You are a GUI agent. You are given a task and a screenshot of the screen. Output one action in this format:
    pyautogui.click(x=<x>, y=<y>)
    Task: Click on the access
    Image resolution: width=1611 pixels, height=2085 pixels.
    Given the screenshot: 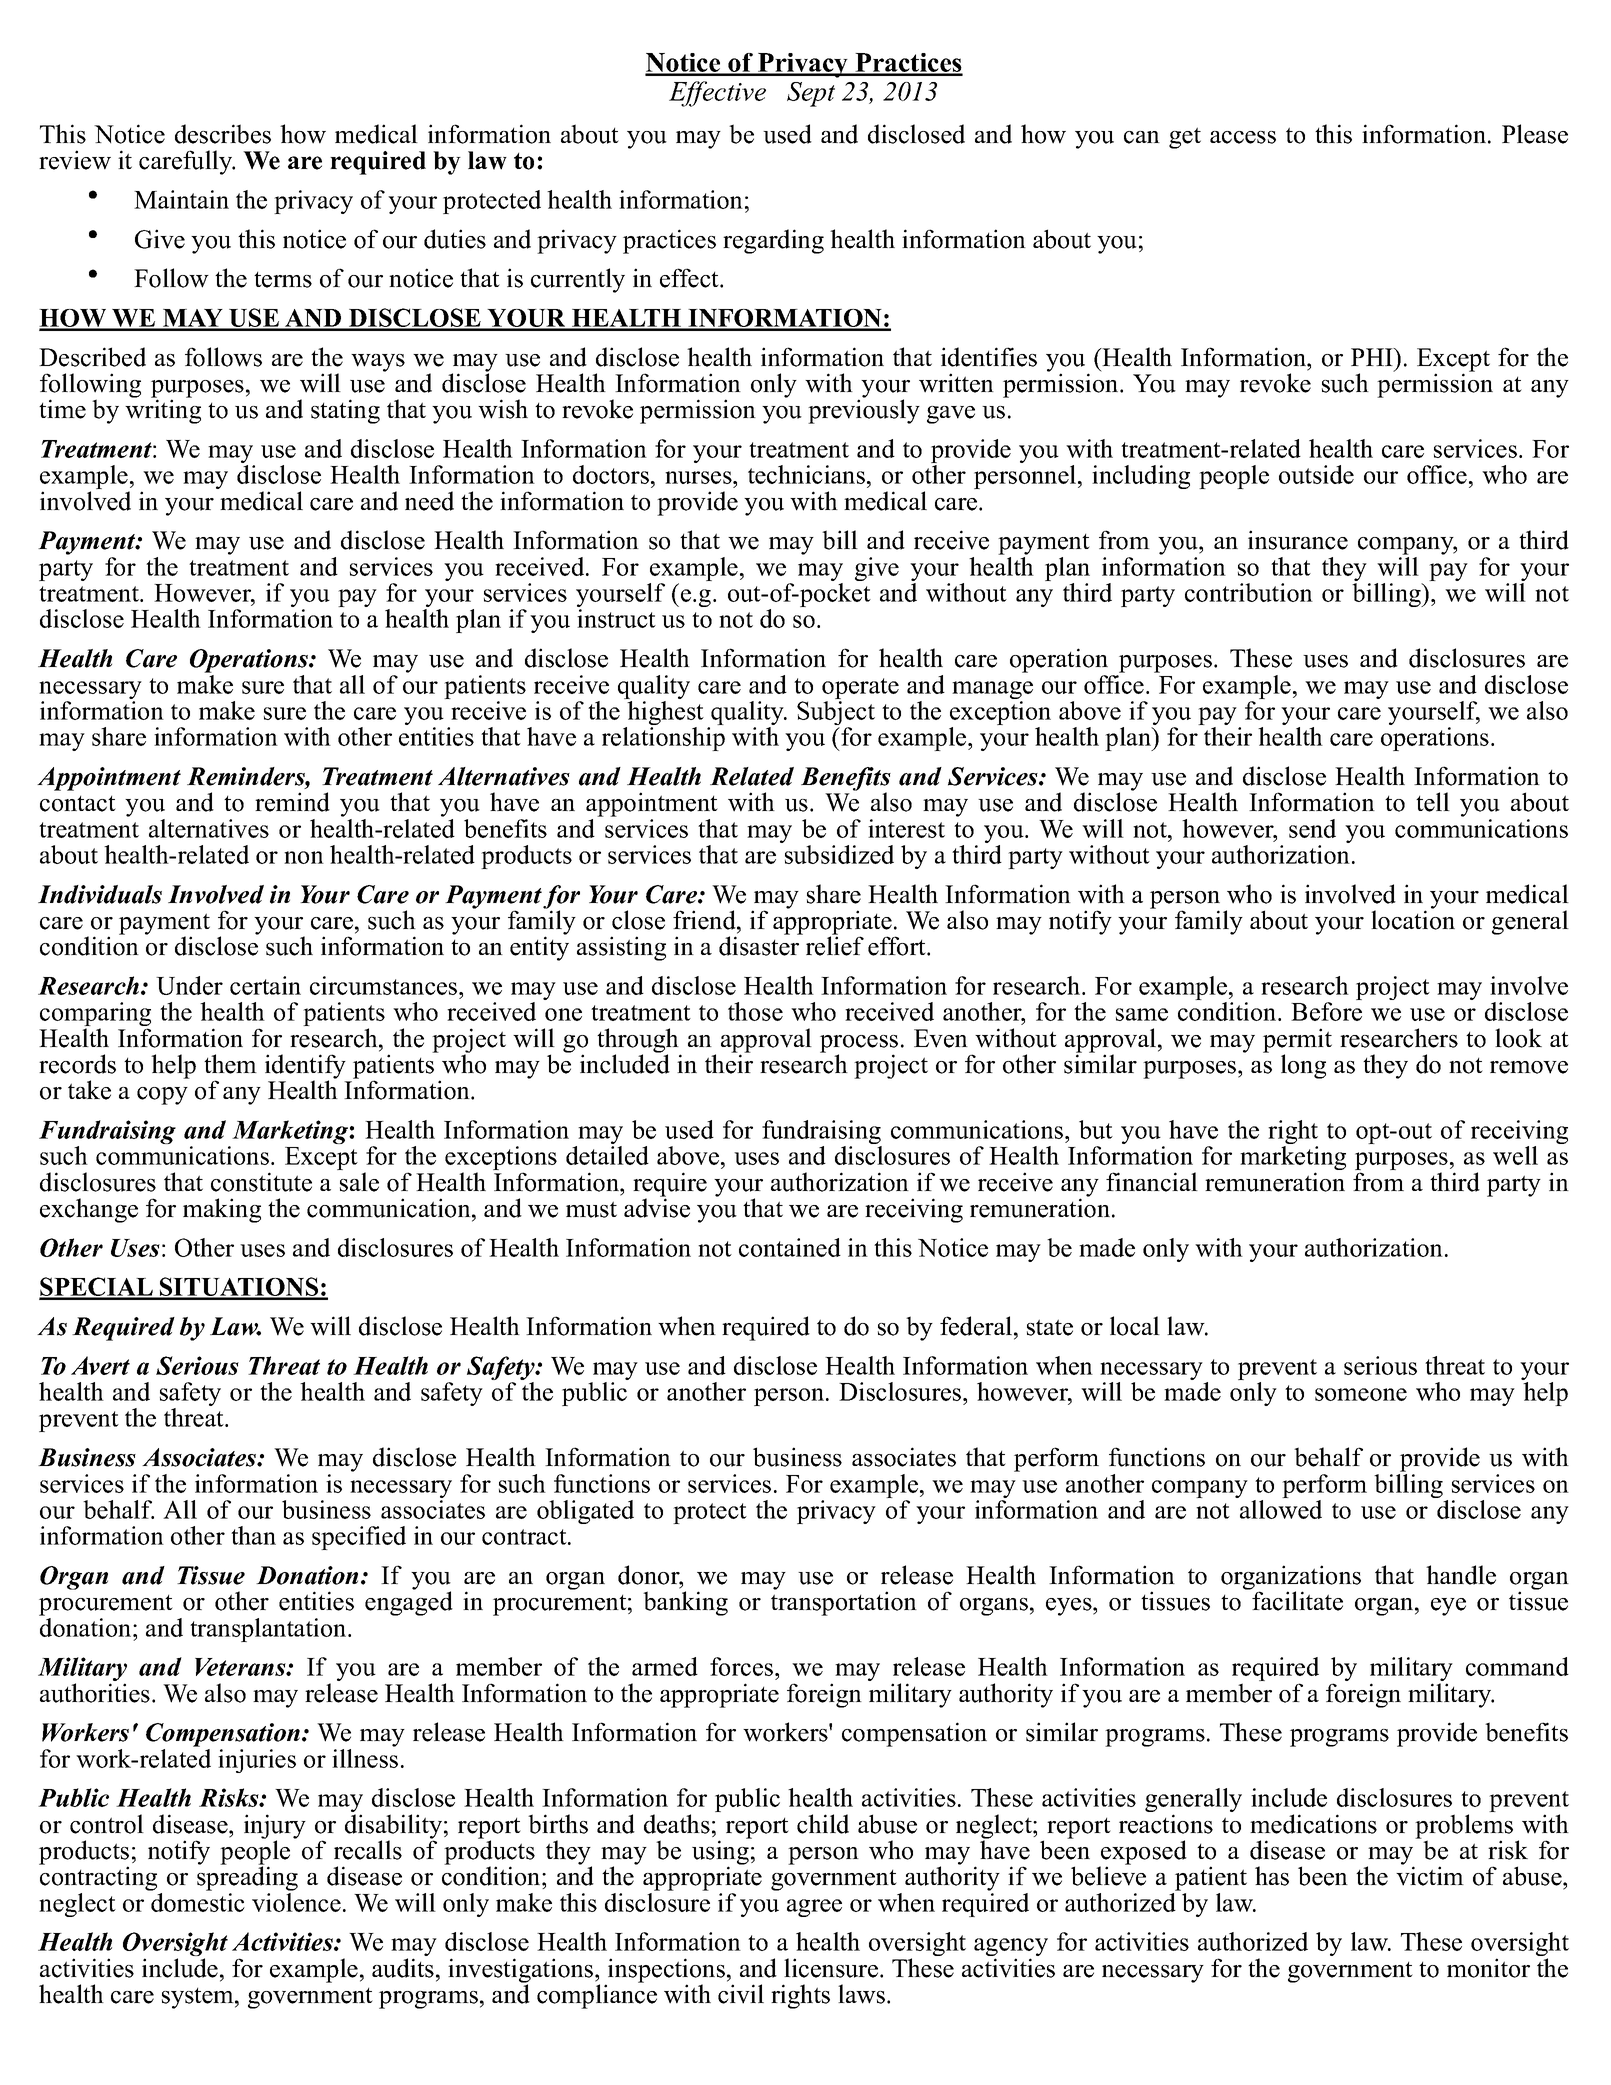 What is the action you would take?
    pyautogui.click(x=1243, y=137)
